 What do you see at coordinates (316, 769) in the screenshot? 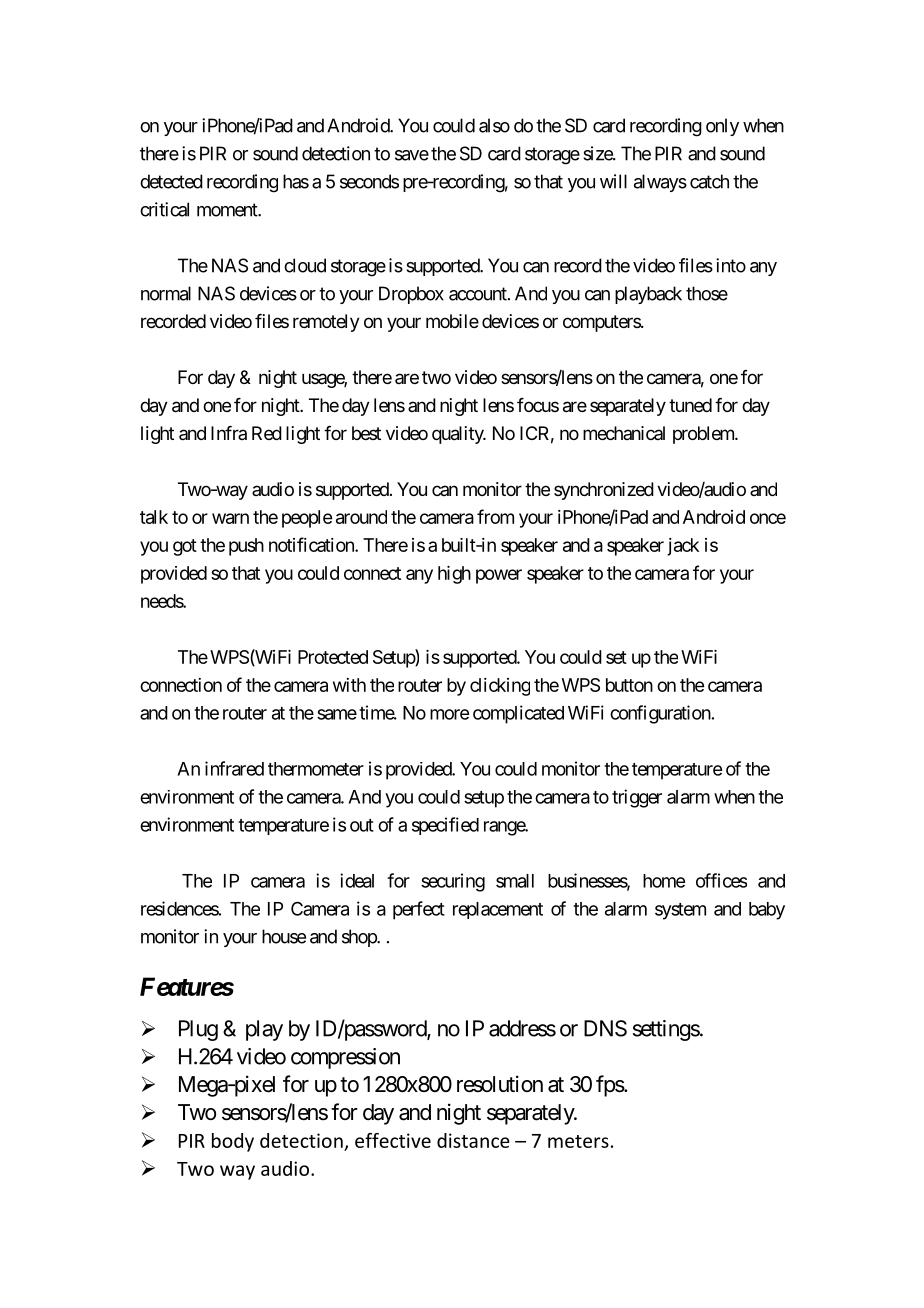
I see `thermometer` at bounding box center [316, 769].
